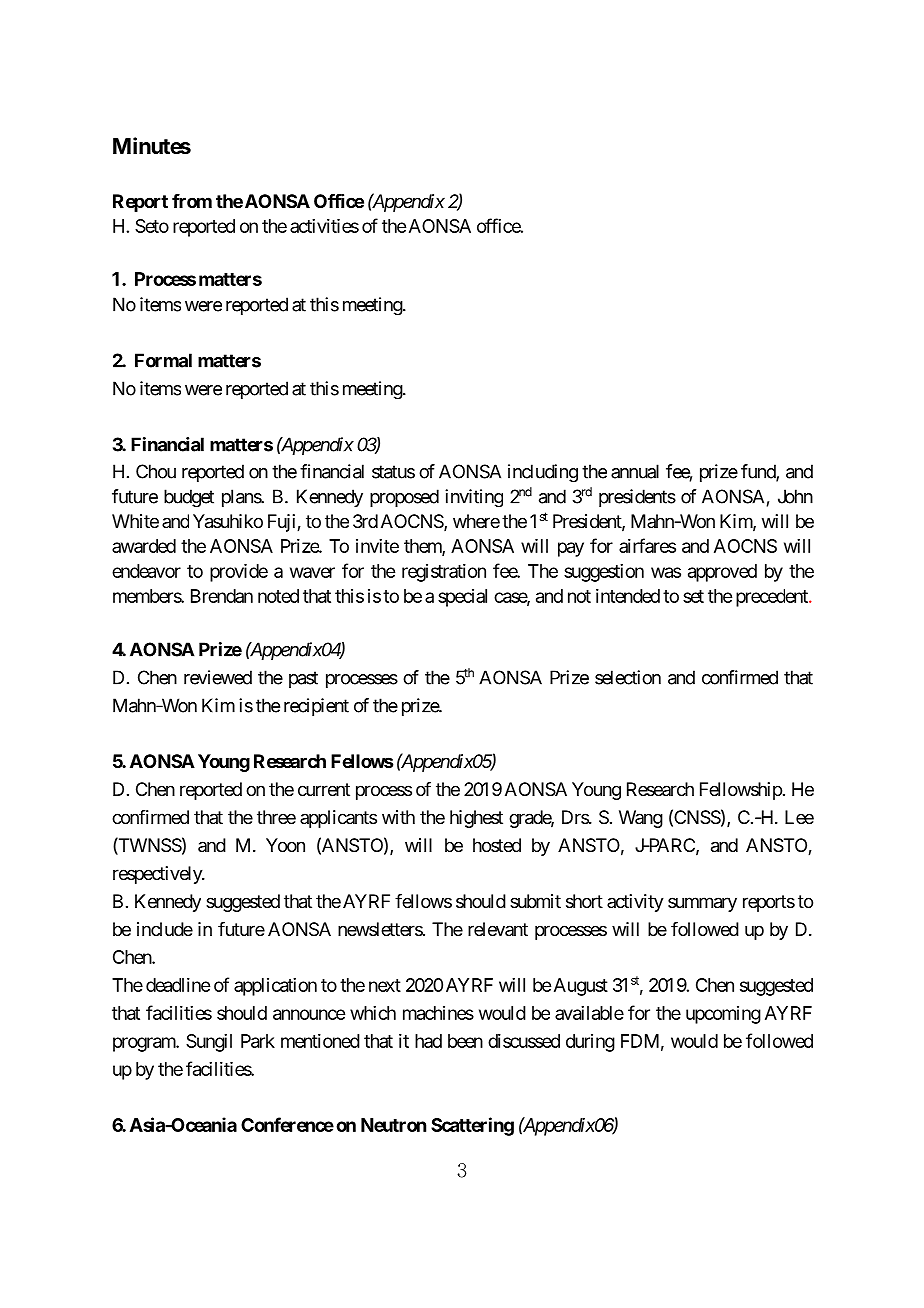  Describe the element at coordinates (218, 677) in the document. I see `reviewed` at that location.
